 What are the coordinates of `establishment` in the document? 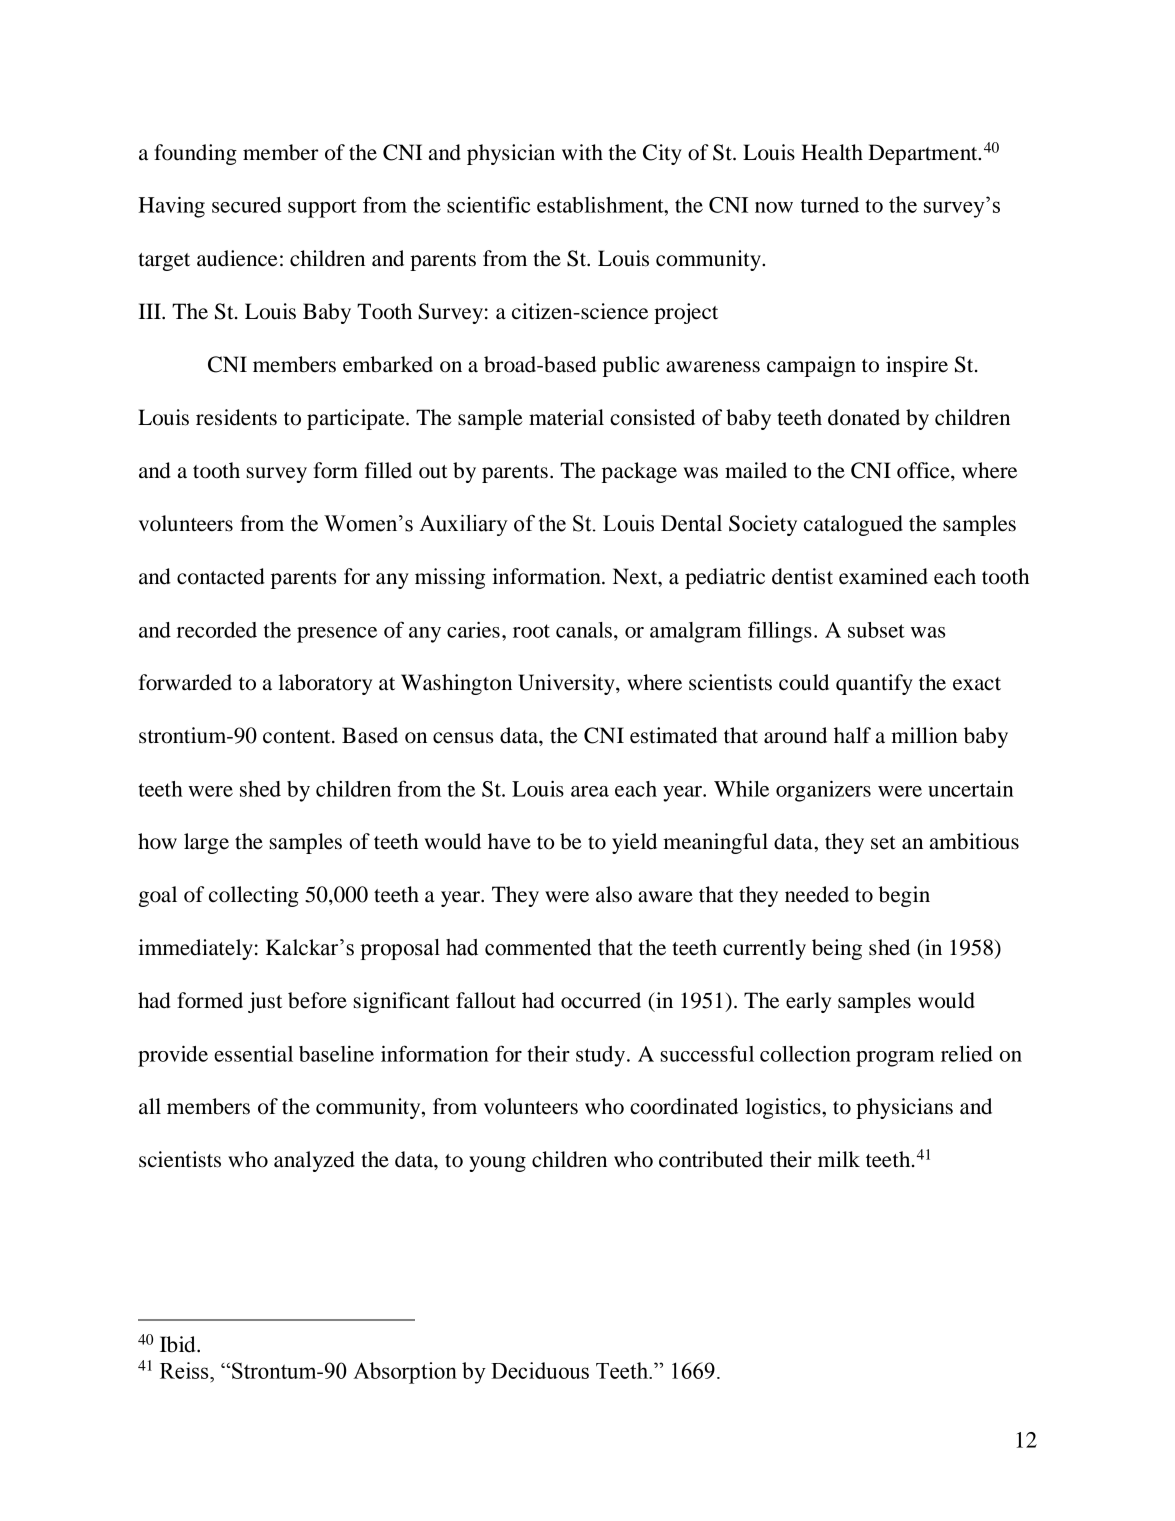 It's located at (601, 205).
